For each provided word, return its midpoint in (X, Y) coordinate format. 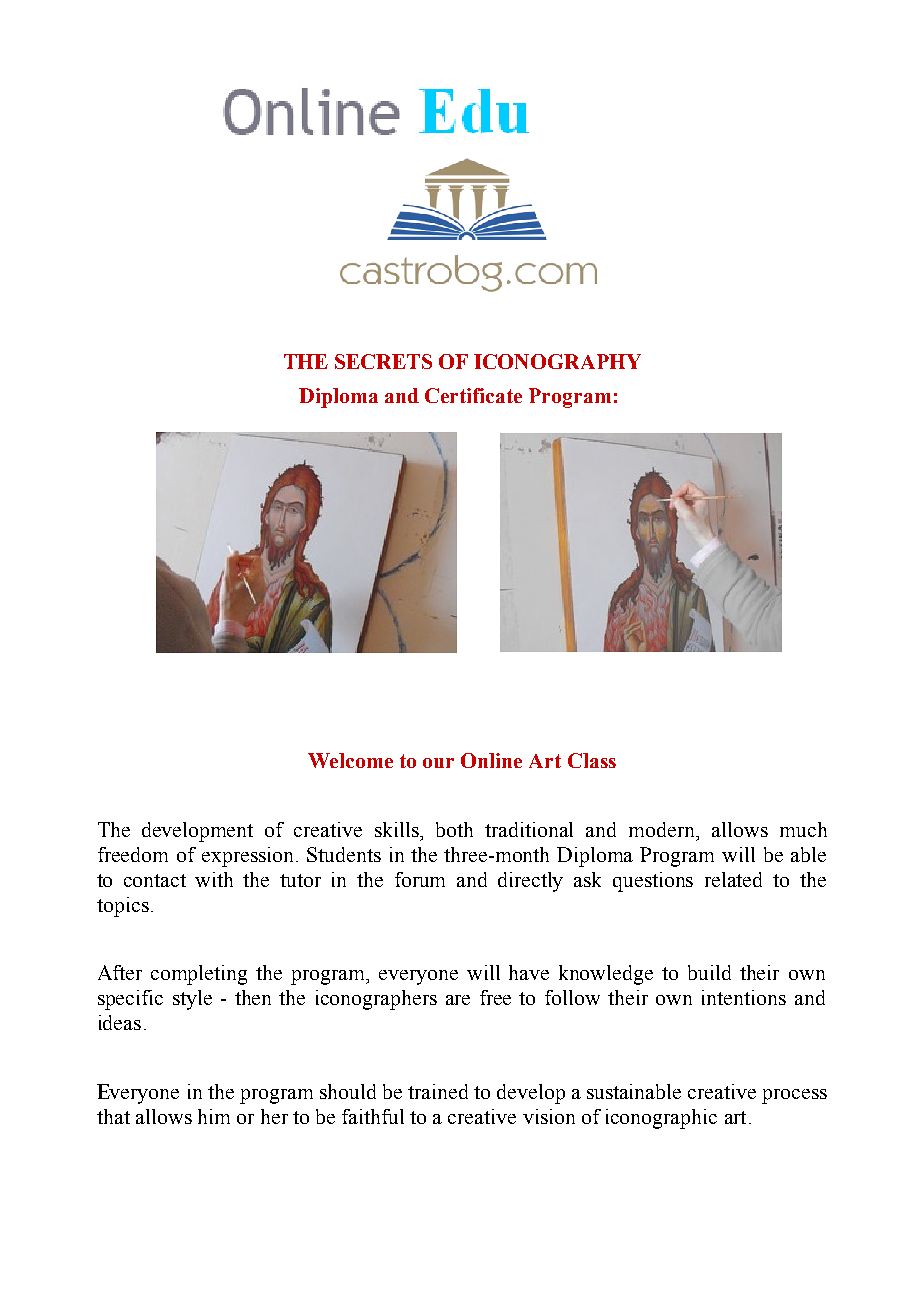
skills (398, 829)
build (709, 972)
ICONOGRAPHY (557, 361)
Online (491, 760)
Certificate (473, 395)
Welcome (350, 760)
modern (663, 829)
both (454, 829)
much (803, 829)
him (214, 1116)
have (529, 972)
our (438, 763)
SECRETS (383, 361)
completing (199, 975)
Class (592, 760)
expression (249, 857)
